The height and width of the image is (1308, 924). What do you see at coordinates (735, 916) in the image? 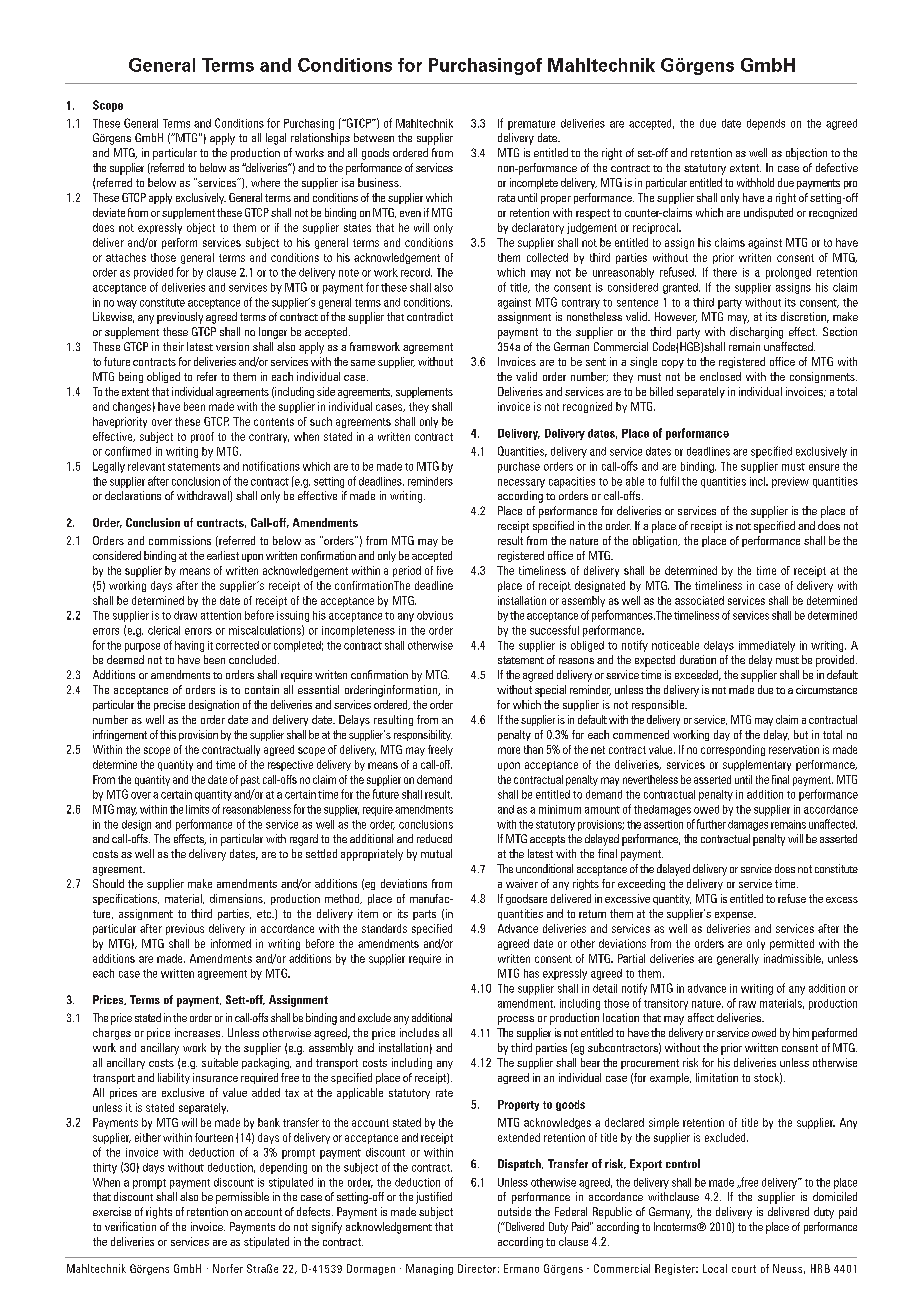
I see `expense` at bounding box center [735, 916].
